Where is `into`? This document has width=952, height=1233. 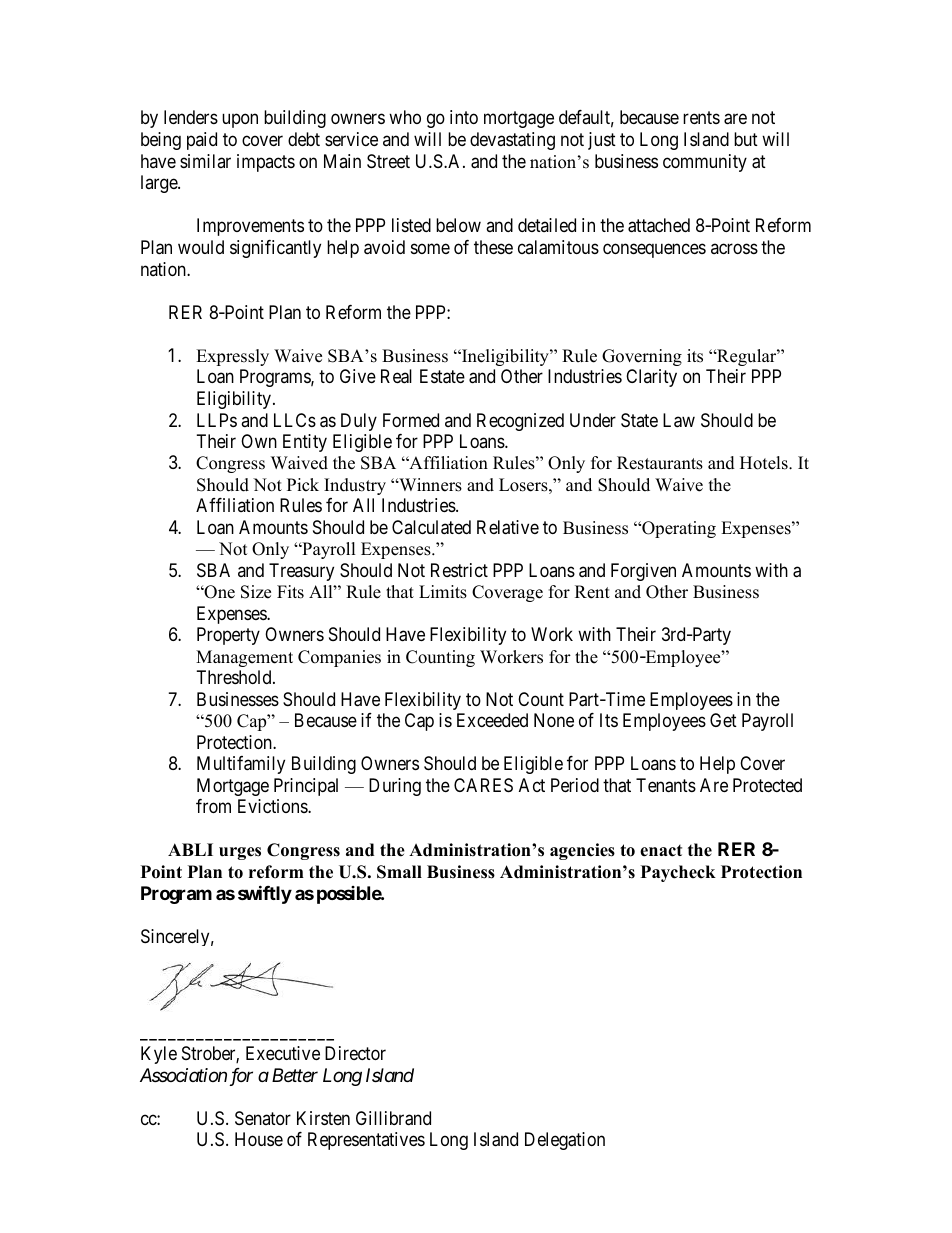
into is located at coordinates (464, 117).
